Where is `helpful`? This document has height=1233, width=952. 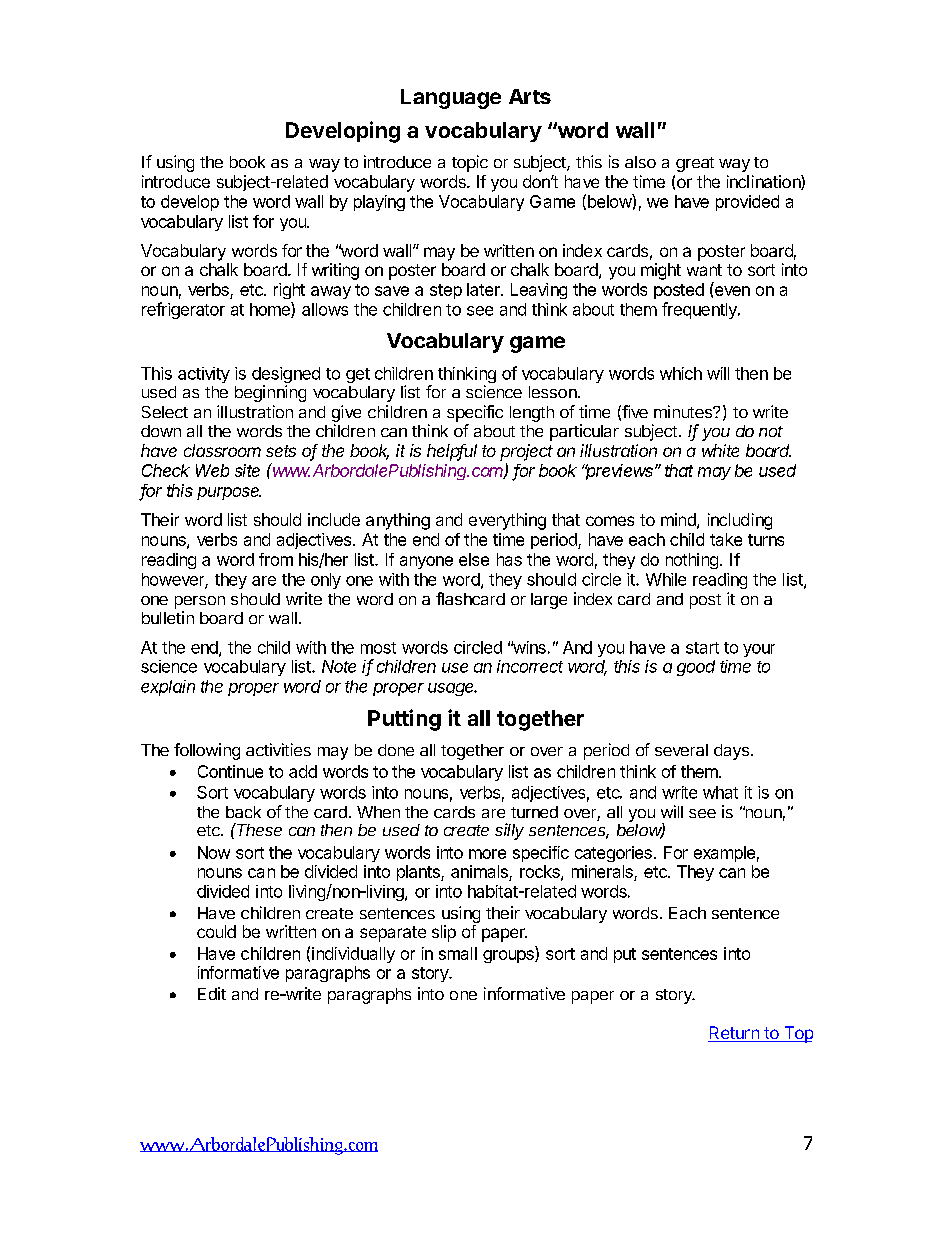 helpful is located at coordinates (452, 452).
